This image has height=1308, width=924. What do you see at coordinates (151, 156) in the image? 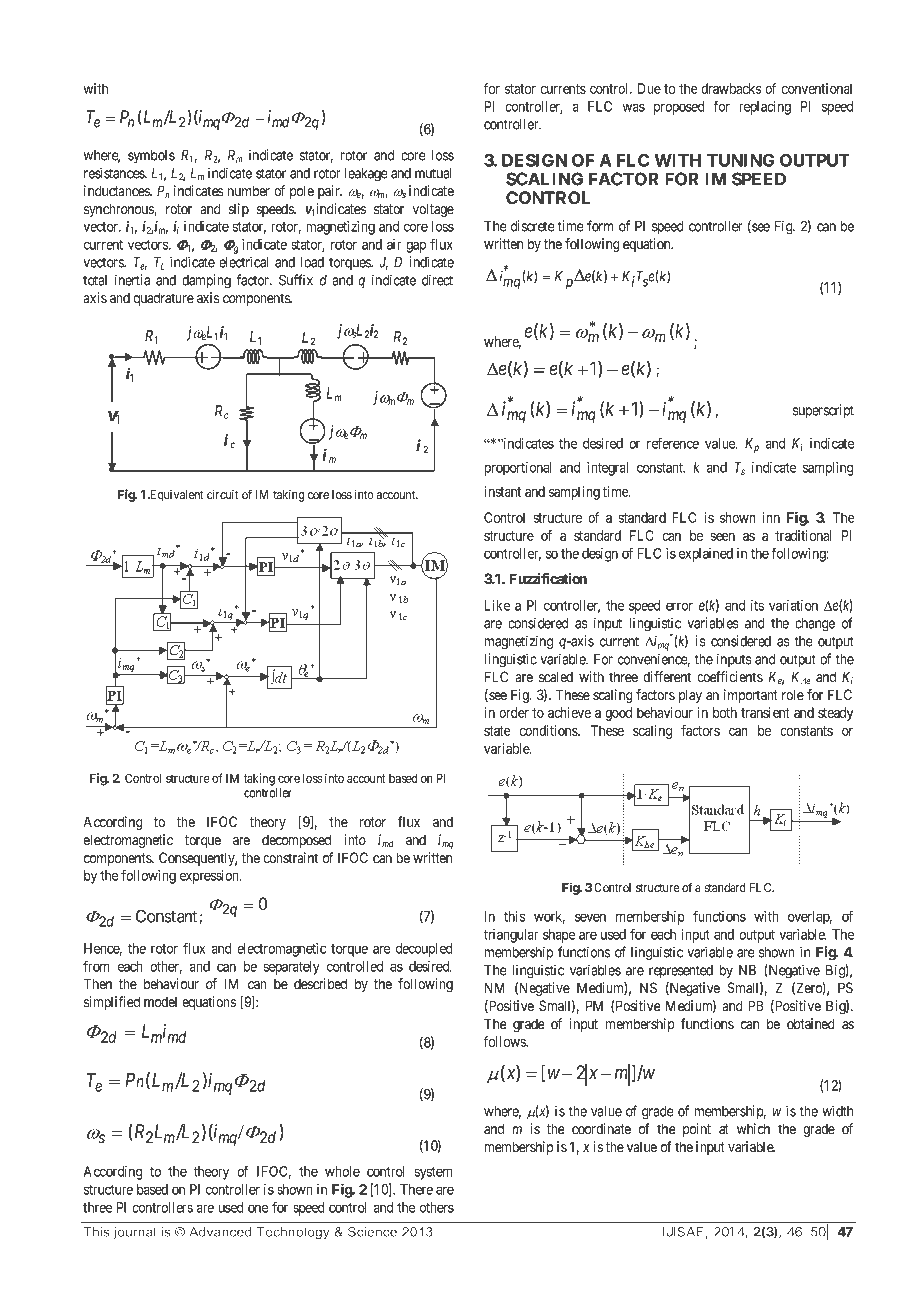
I see `symbols` at bounding box center [151, 156].
